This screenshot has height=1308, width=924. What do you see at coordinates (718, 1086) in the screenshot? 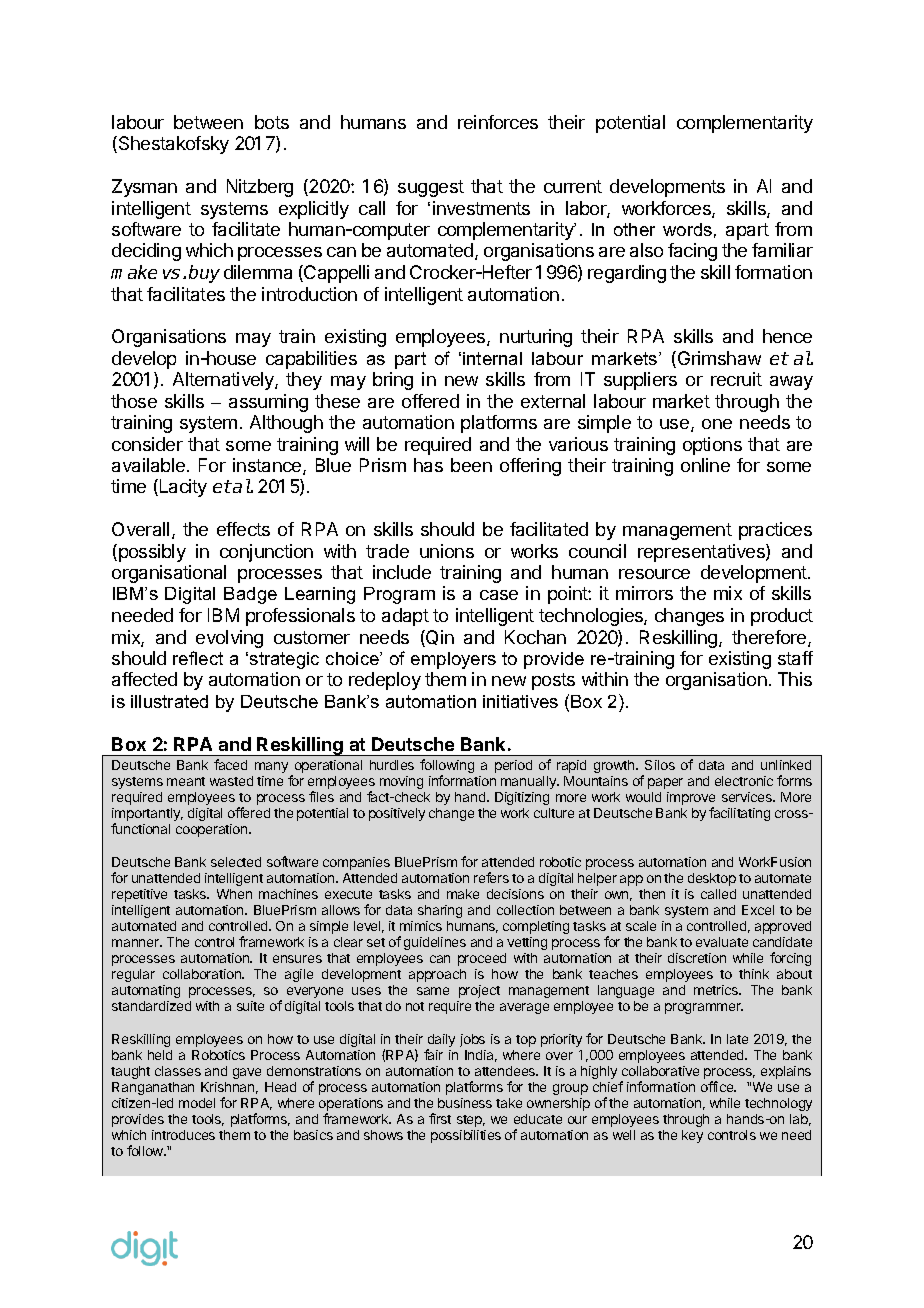
I see `office` at bounding box center [718, 1086].
